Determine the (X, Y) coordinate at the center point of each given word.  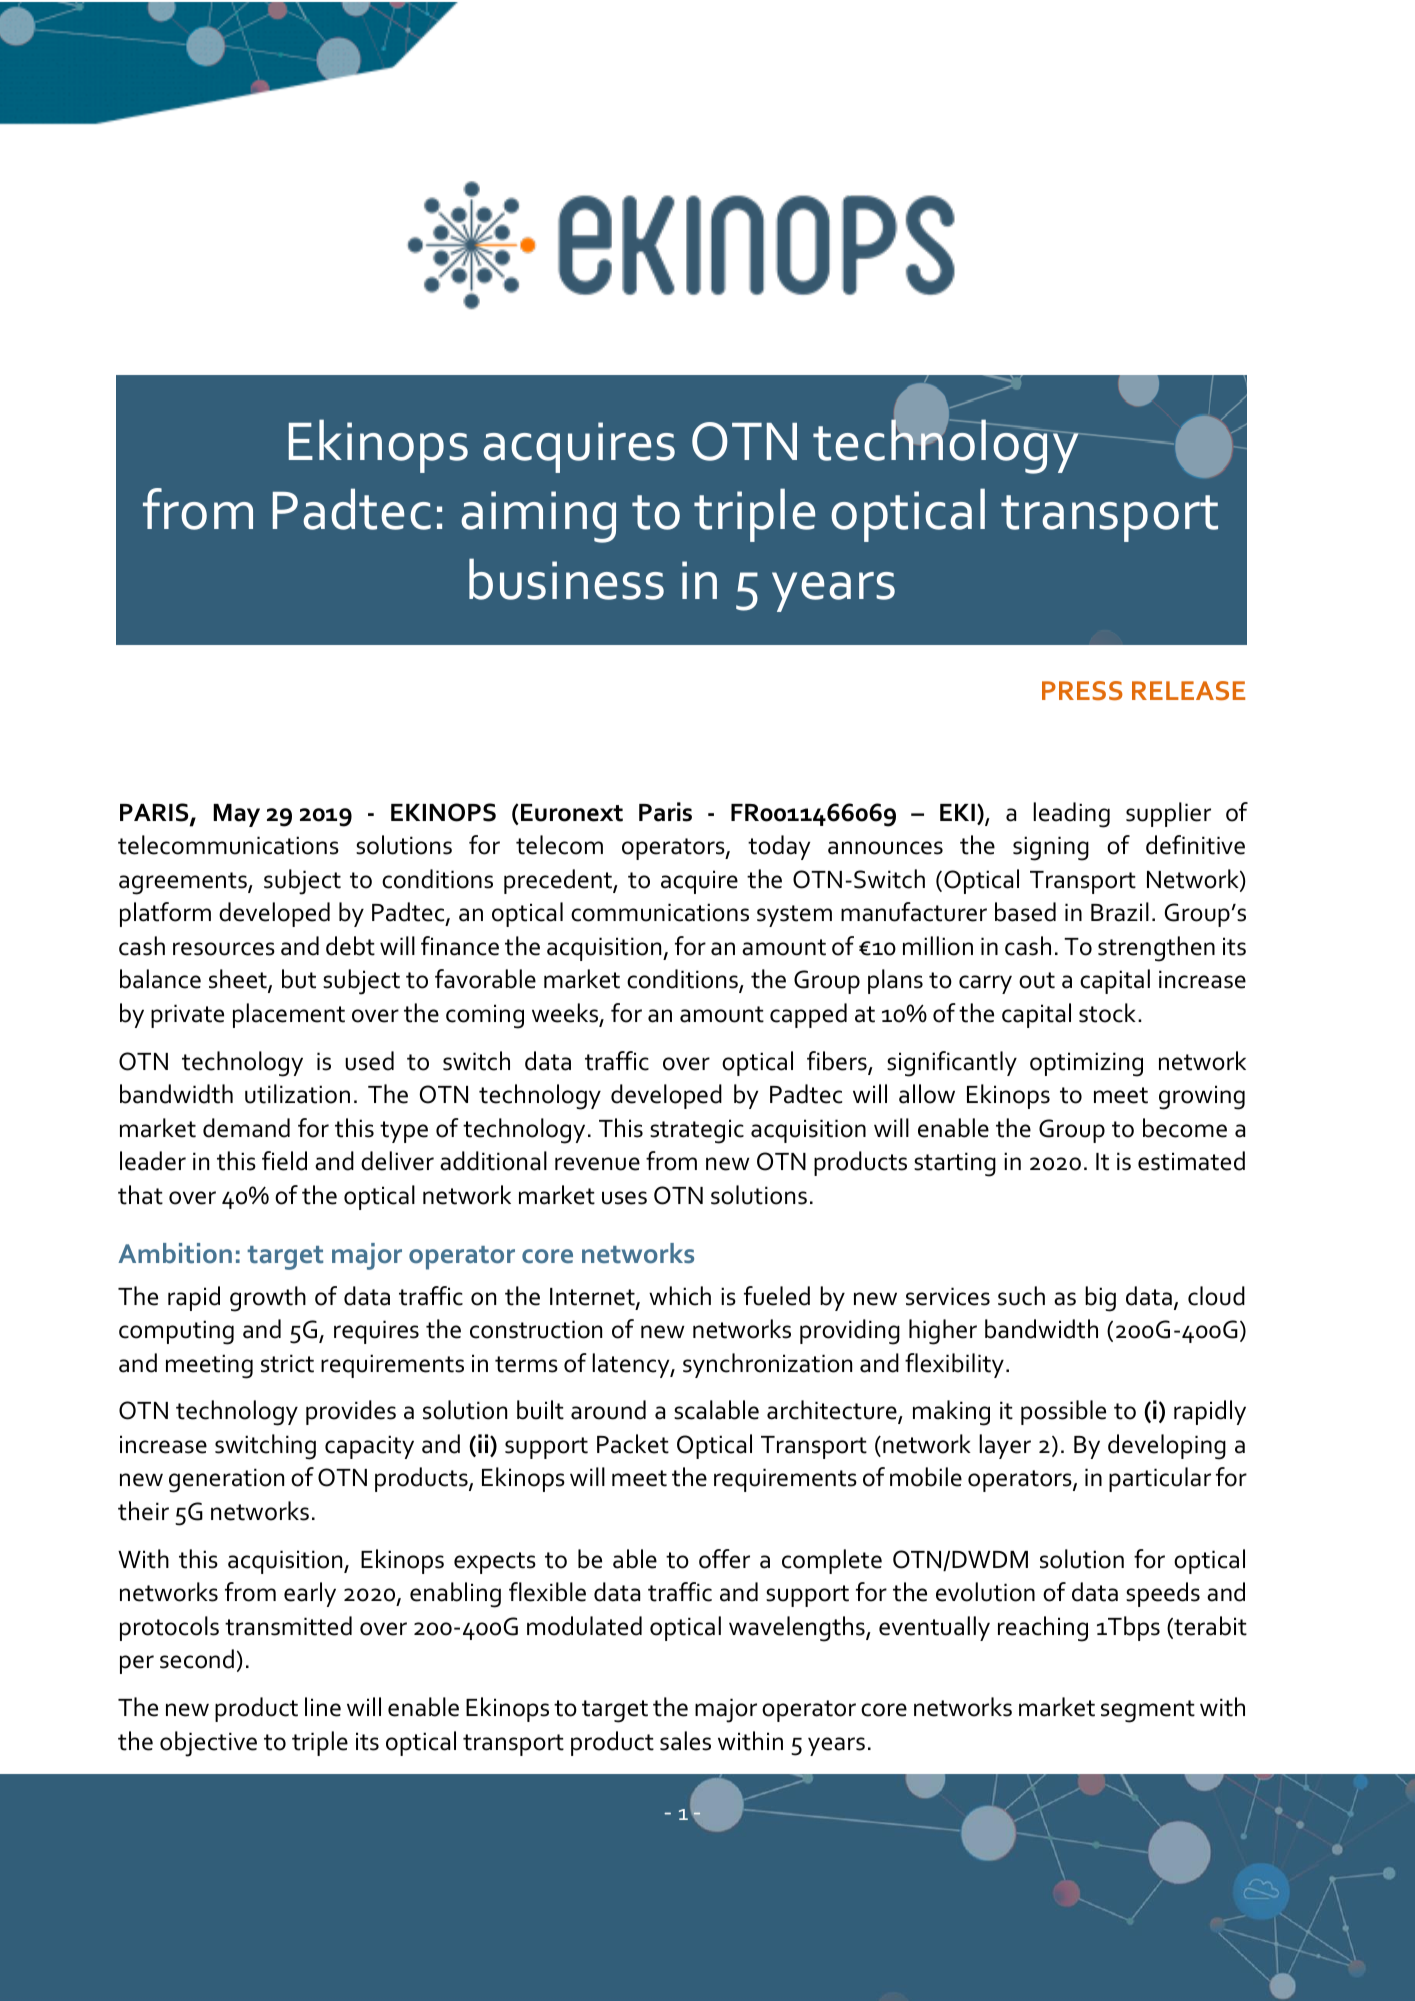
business (566, 579)
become (1185, 1128)
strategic (697, 1131)
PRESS (1082, 691)
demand (246, 1128)
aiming (538, 517)
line (323, 1707)
